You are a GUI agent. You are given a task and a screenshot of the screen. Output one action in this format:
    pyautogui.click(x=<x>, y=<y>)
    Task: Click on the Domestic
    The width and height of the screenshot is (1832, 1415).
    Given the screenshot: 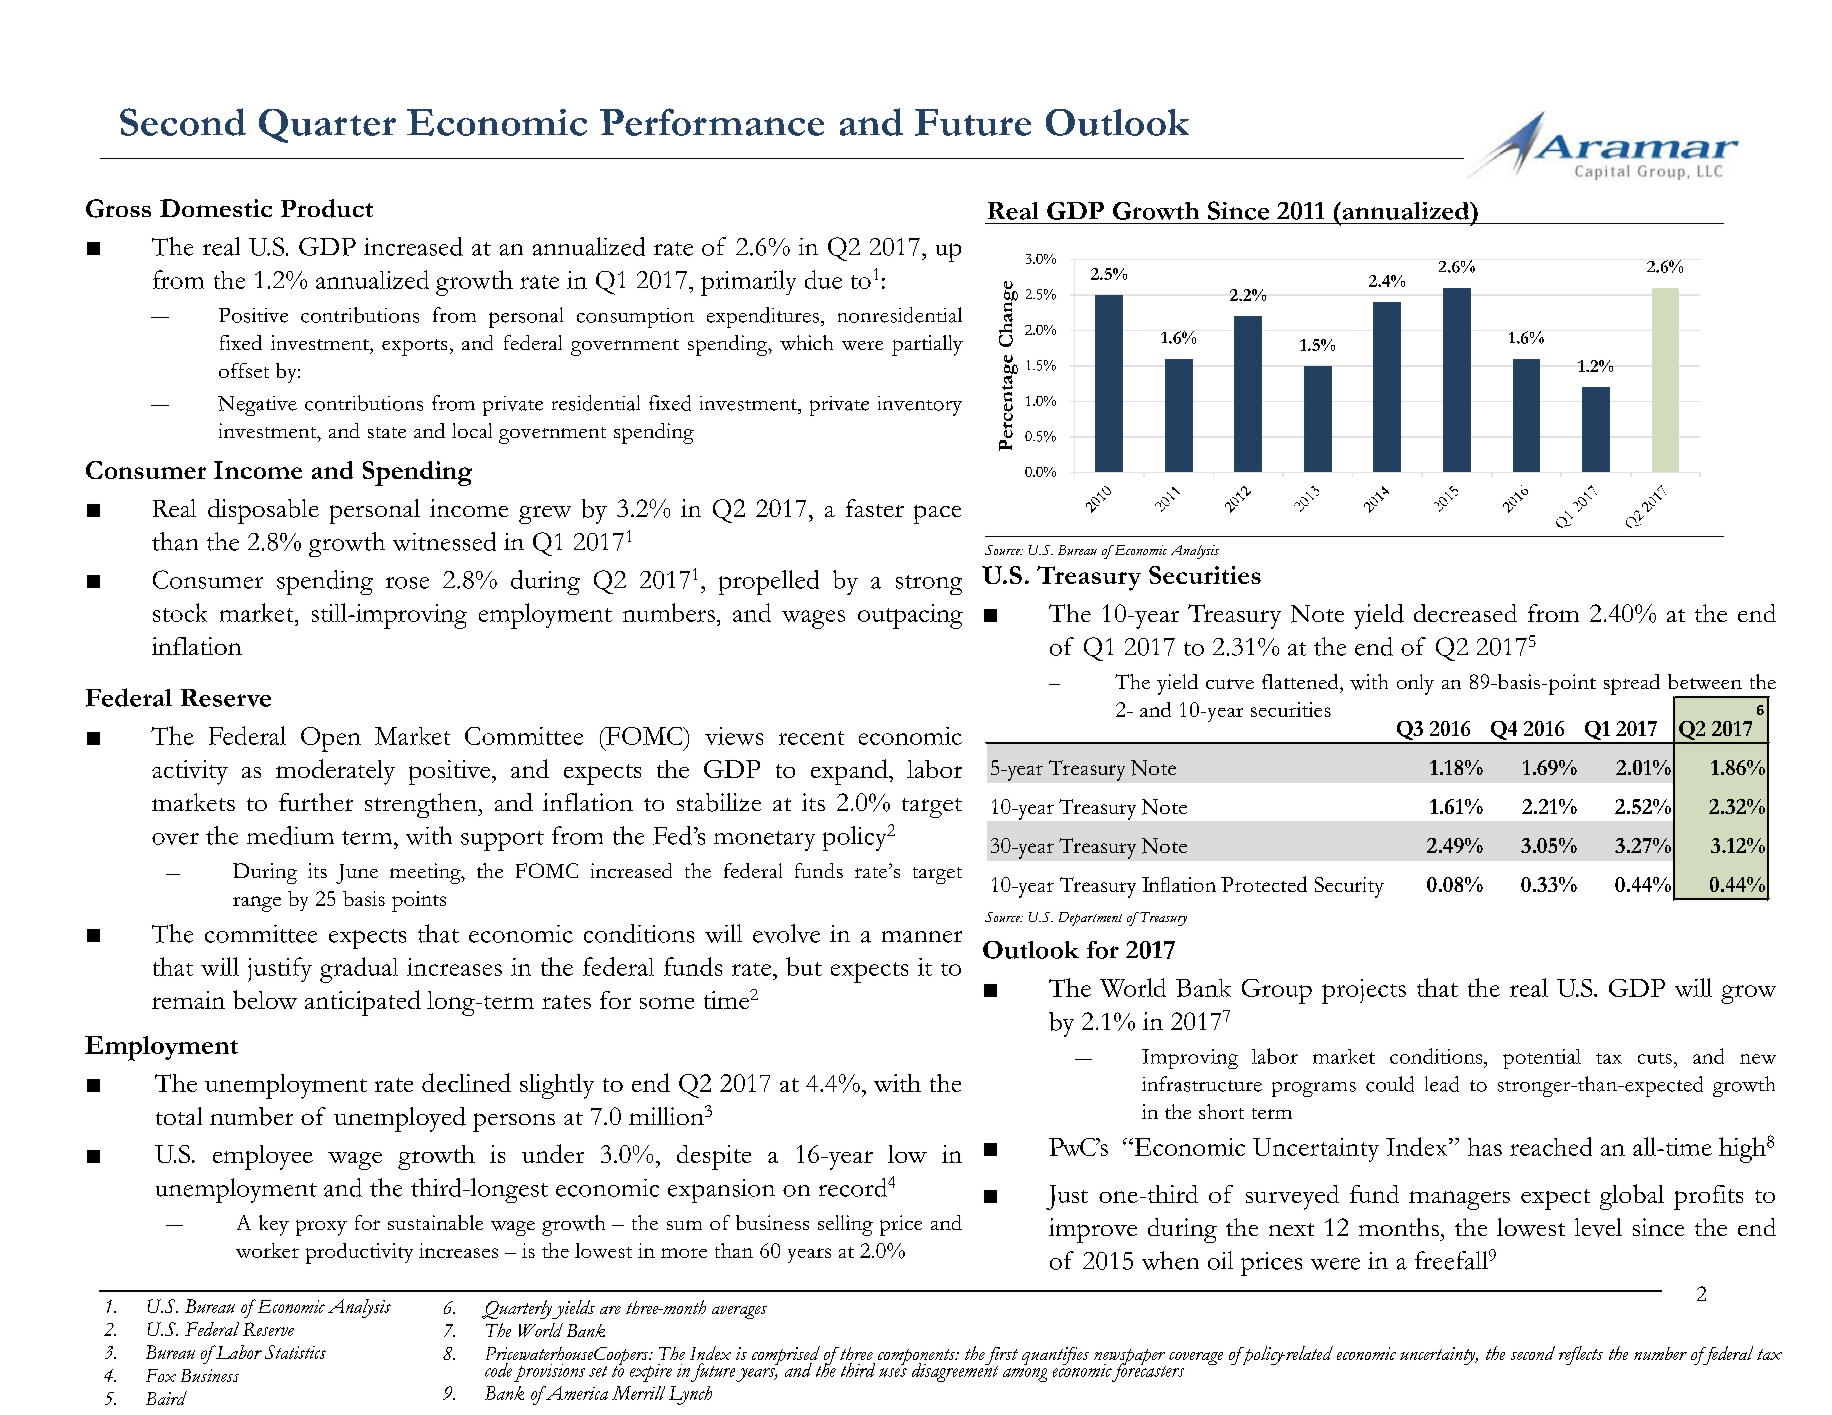 What is the action you would take?
    pyautogui.click(x=216, y=208)
